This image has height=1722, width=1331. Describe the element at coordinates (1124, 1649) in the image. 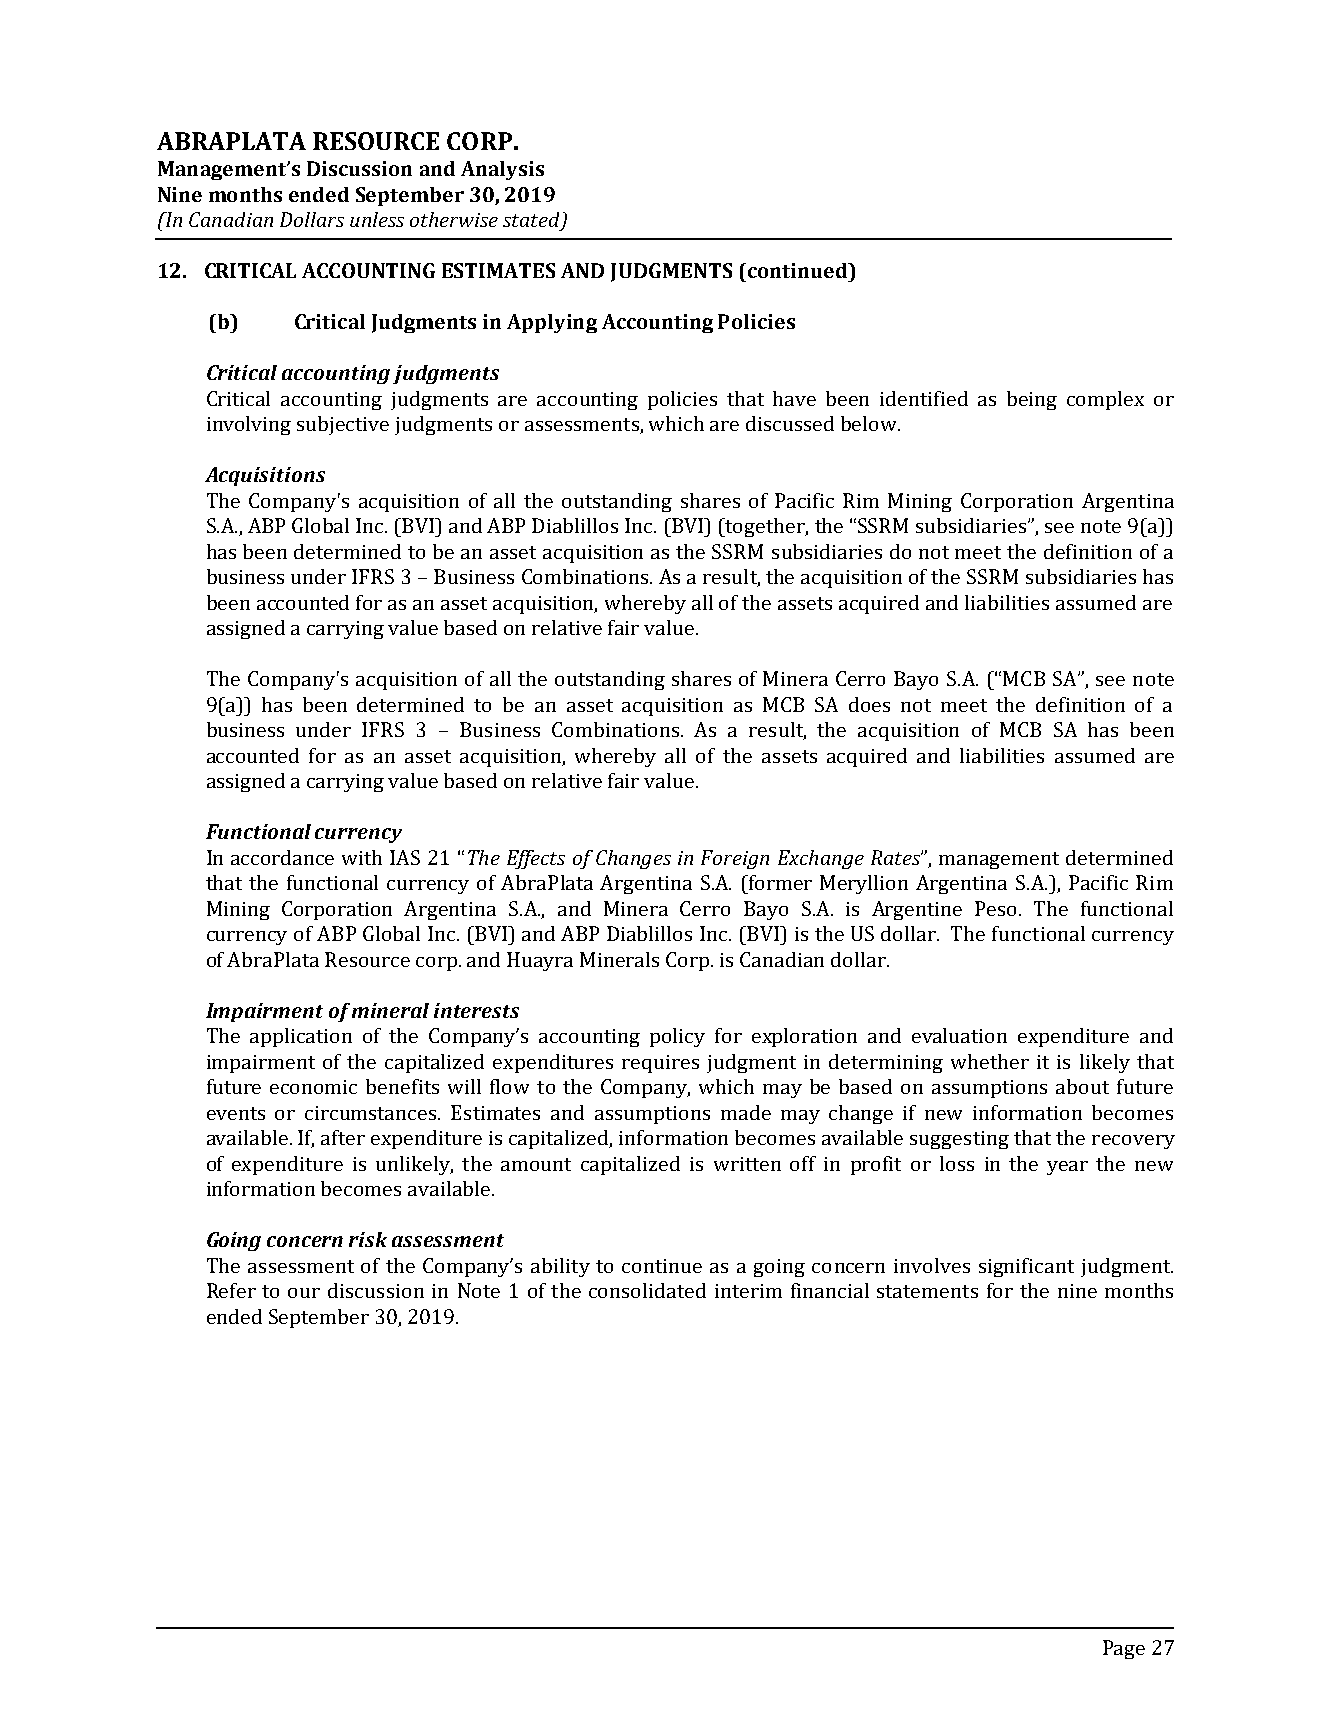

I see `Page` at that location.
